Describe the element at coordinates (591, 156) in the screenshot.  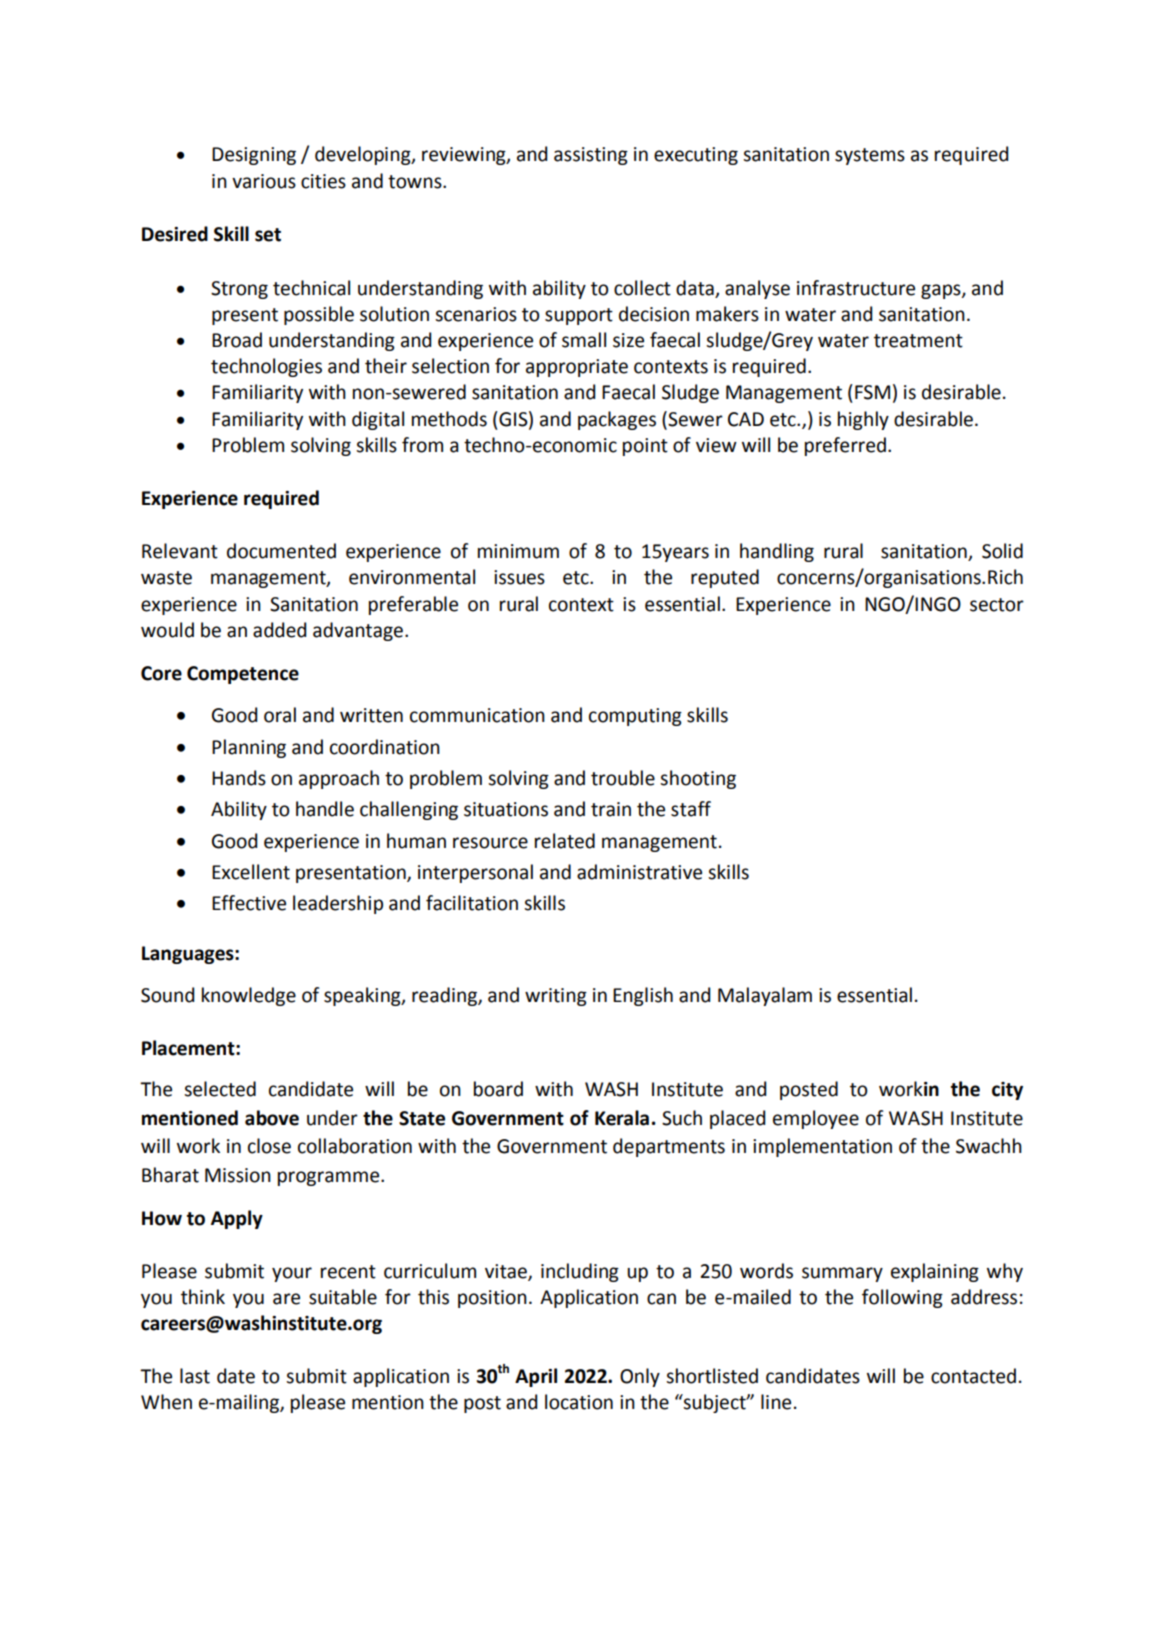
I see `assisting` at that location.
